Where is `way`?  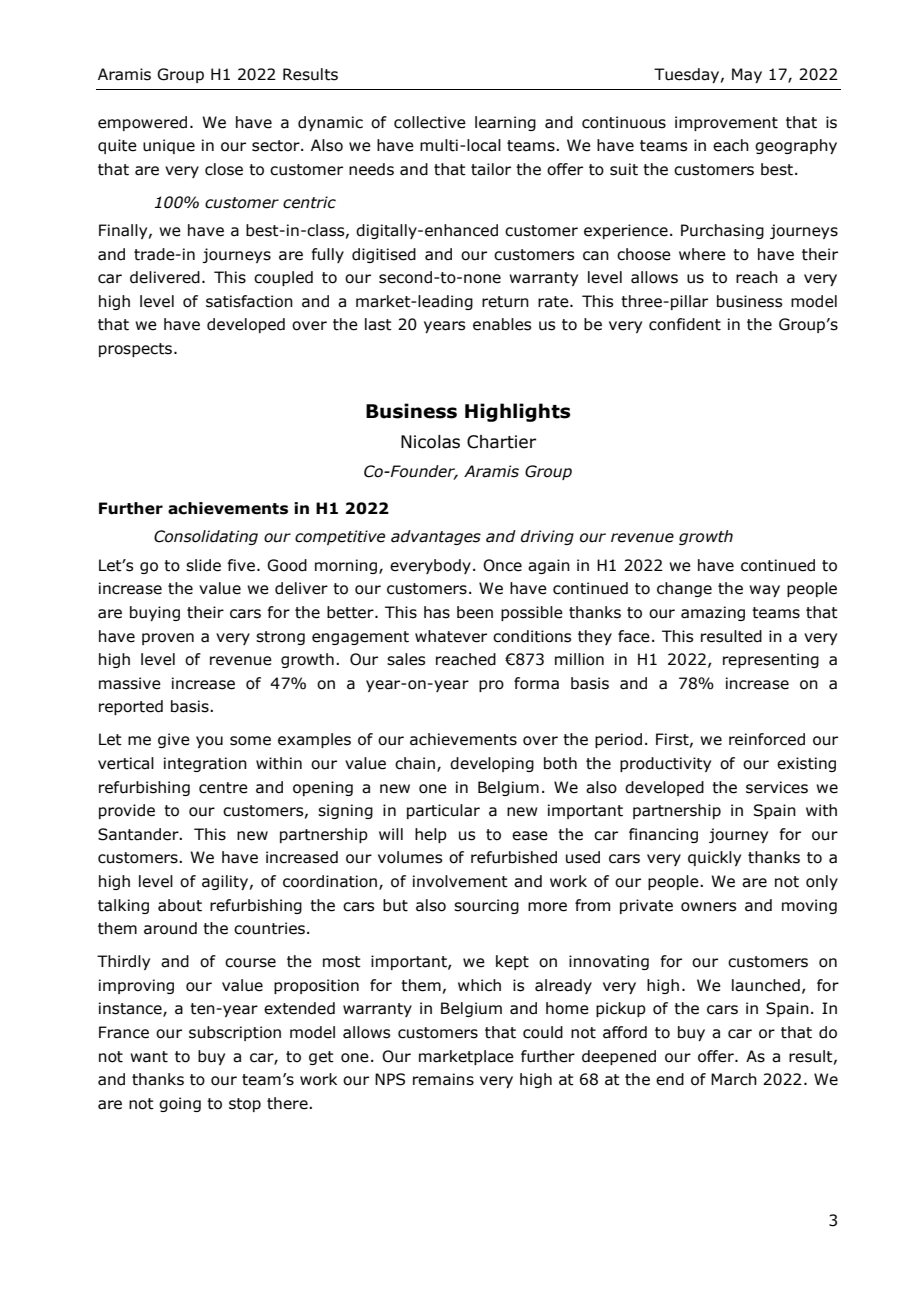 way is located at coordinates (764, 591).
